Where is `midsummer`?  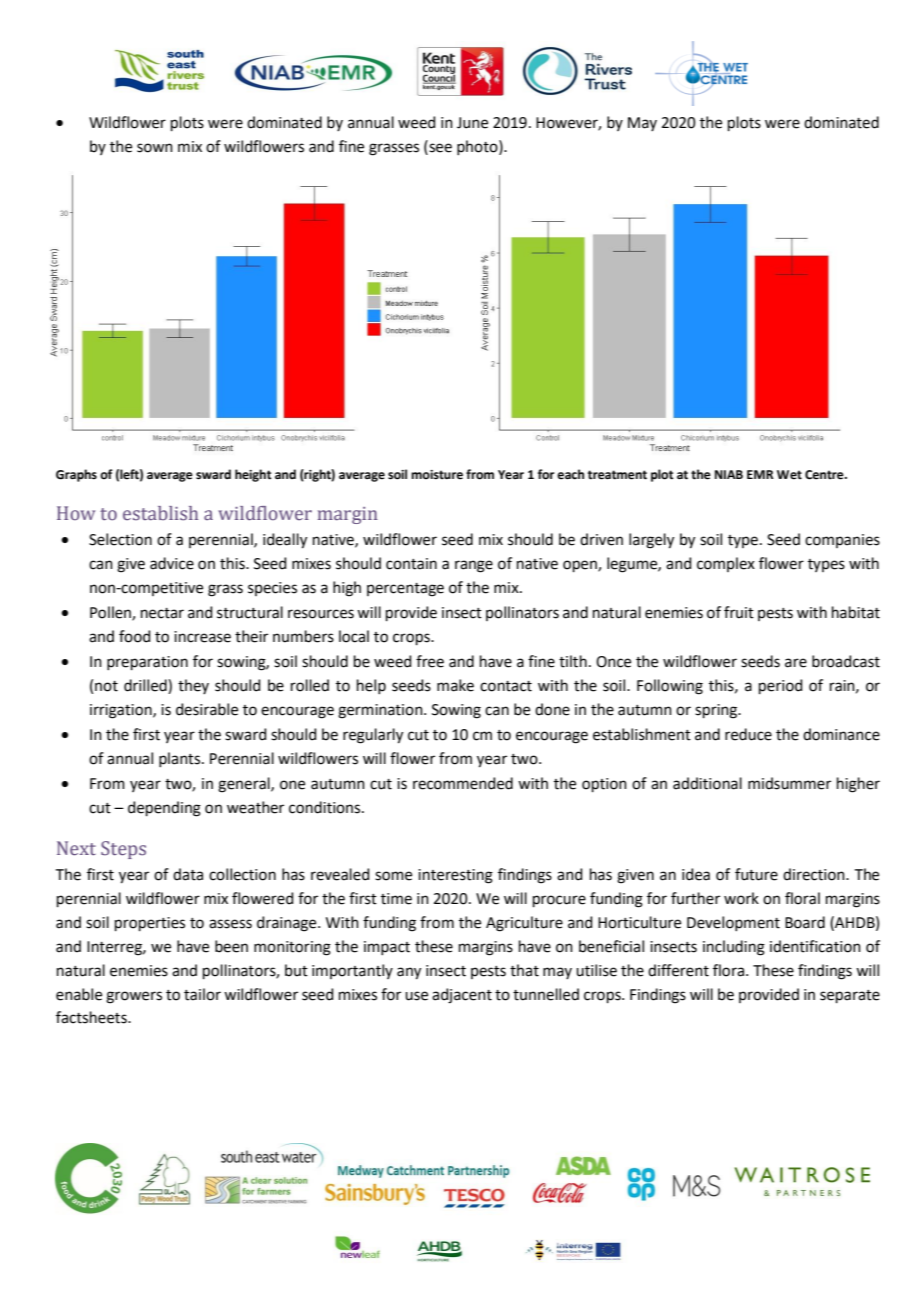
midsummer is located at coordinates (789, 783).
